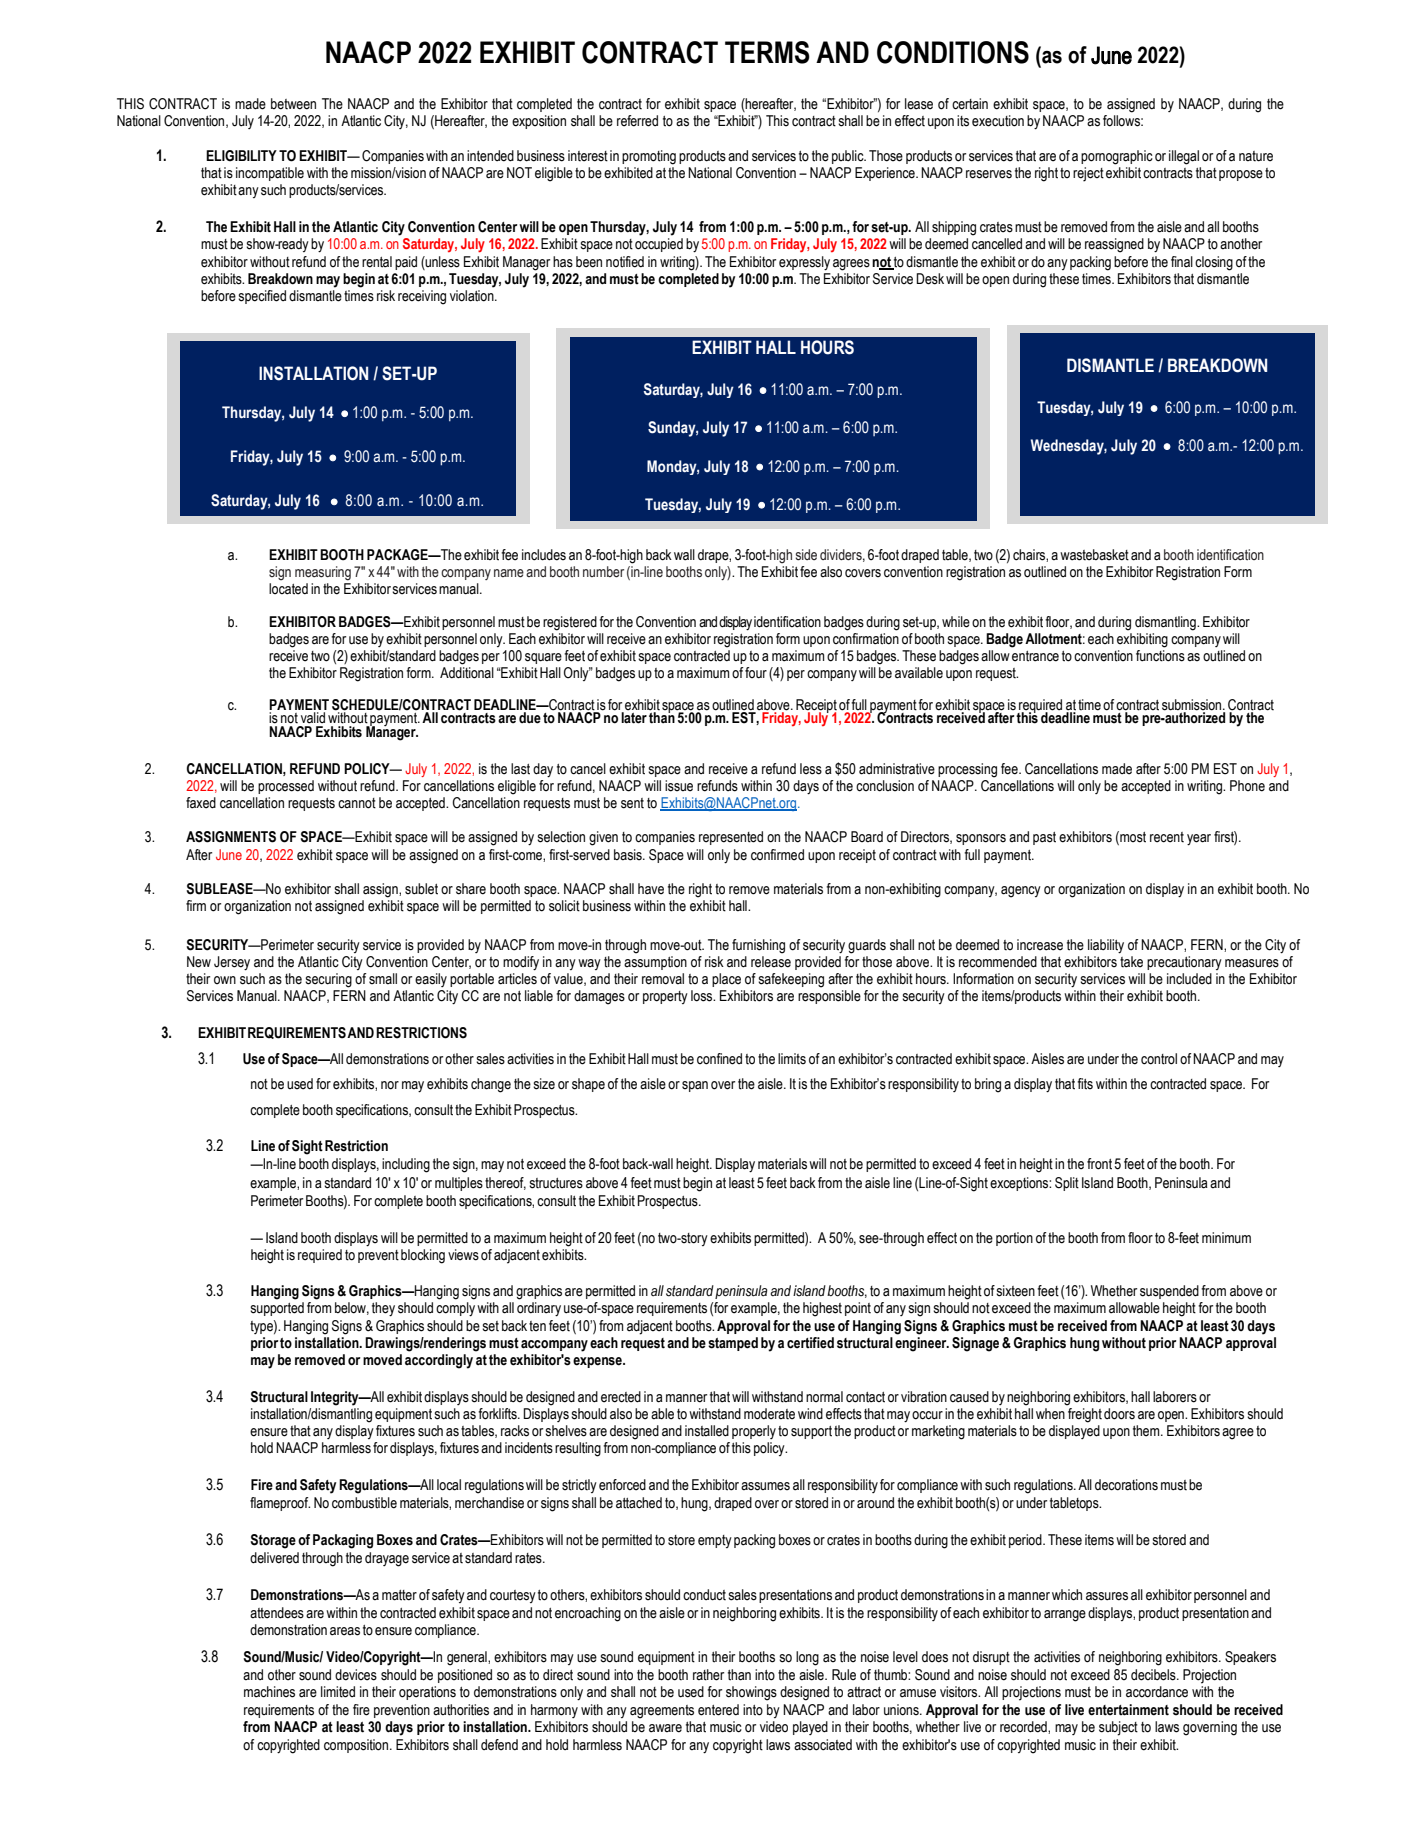 The width and height of the screenshot is (1408, 1822). I want to click on securing, so click(328, 980).
